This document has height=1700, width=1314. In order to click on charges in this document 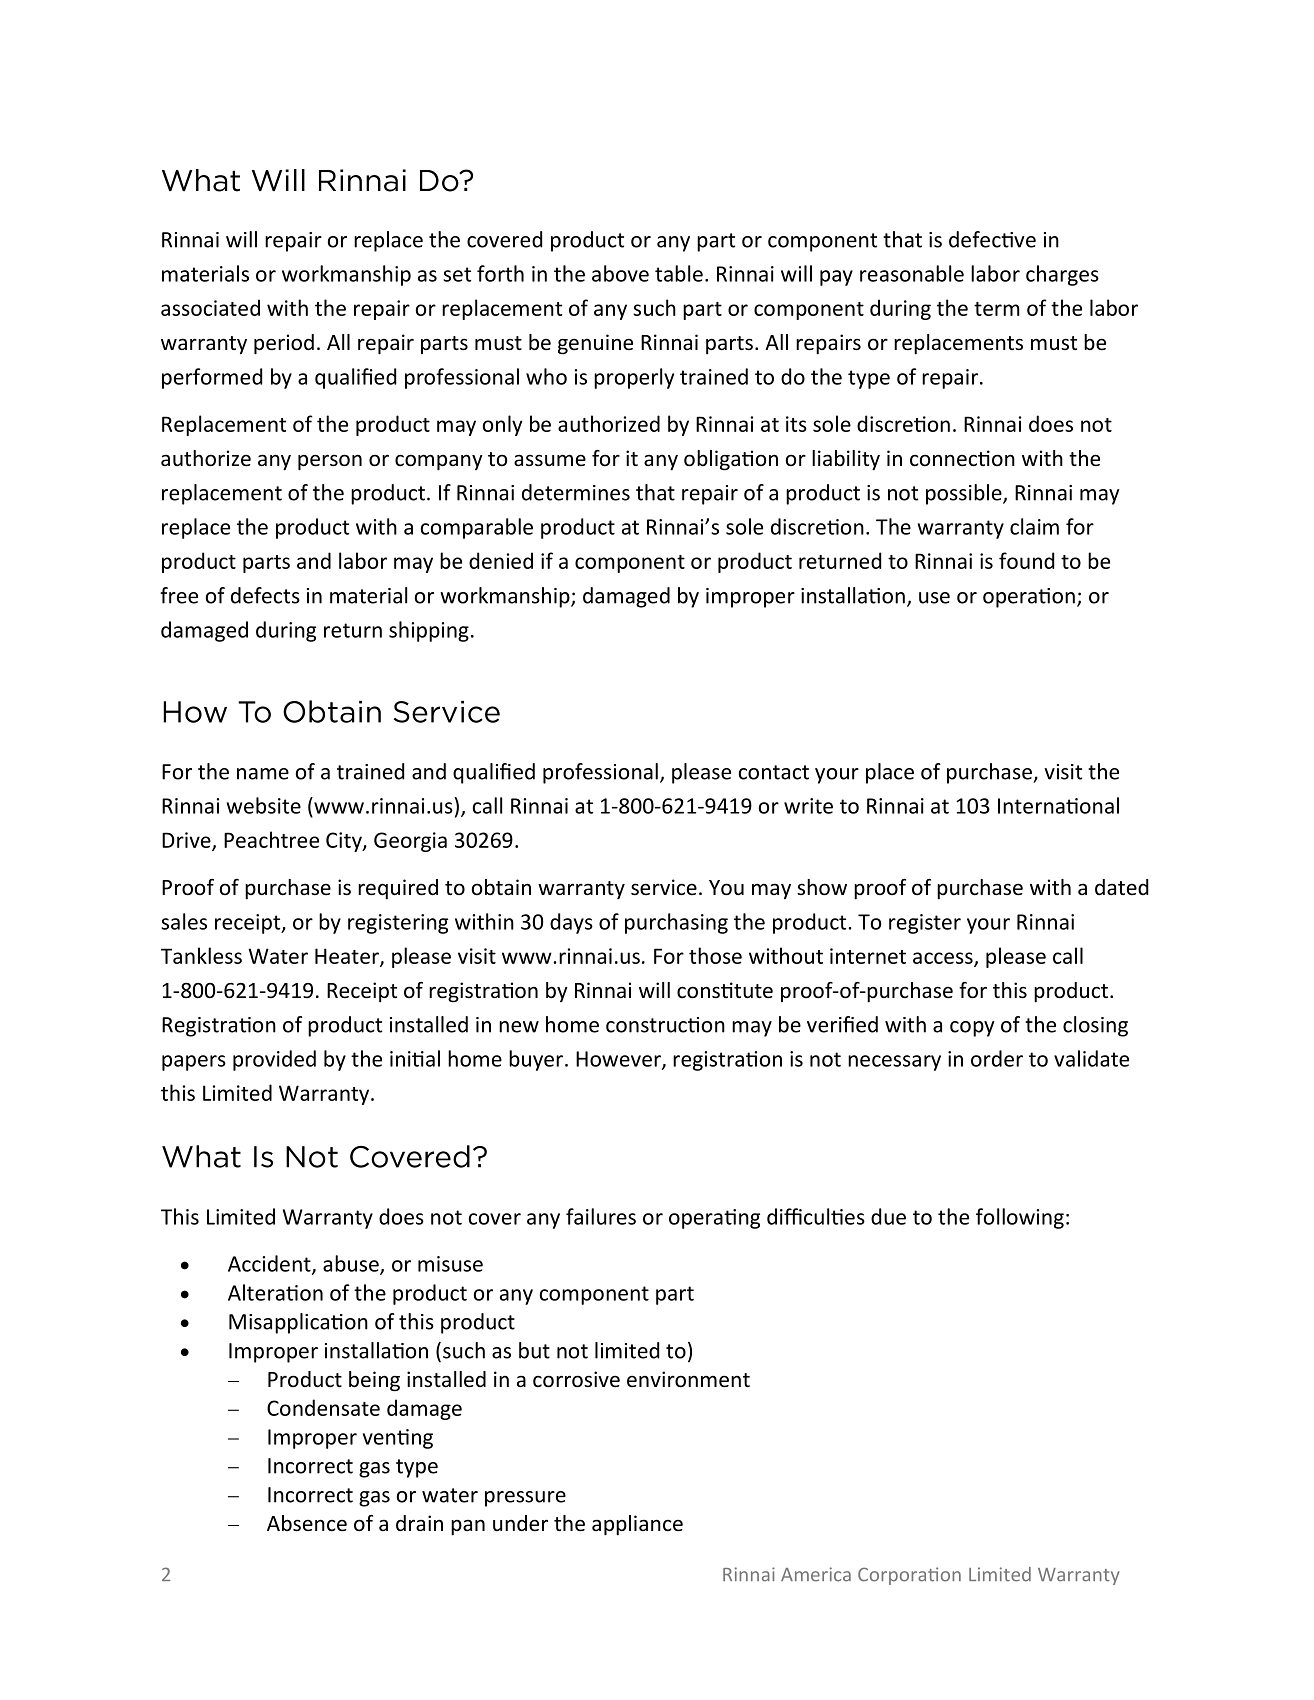, I will do `click(1062, 275)`.
